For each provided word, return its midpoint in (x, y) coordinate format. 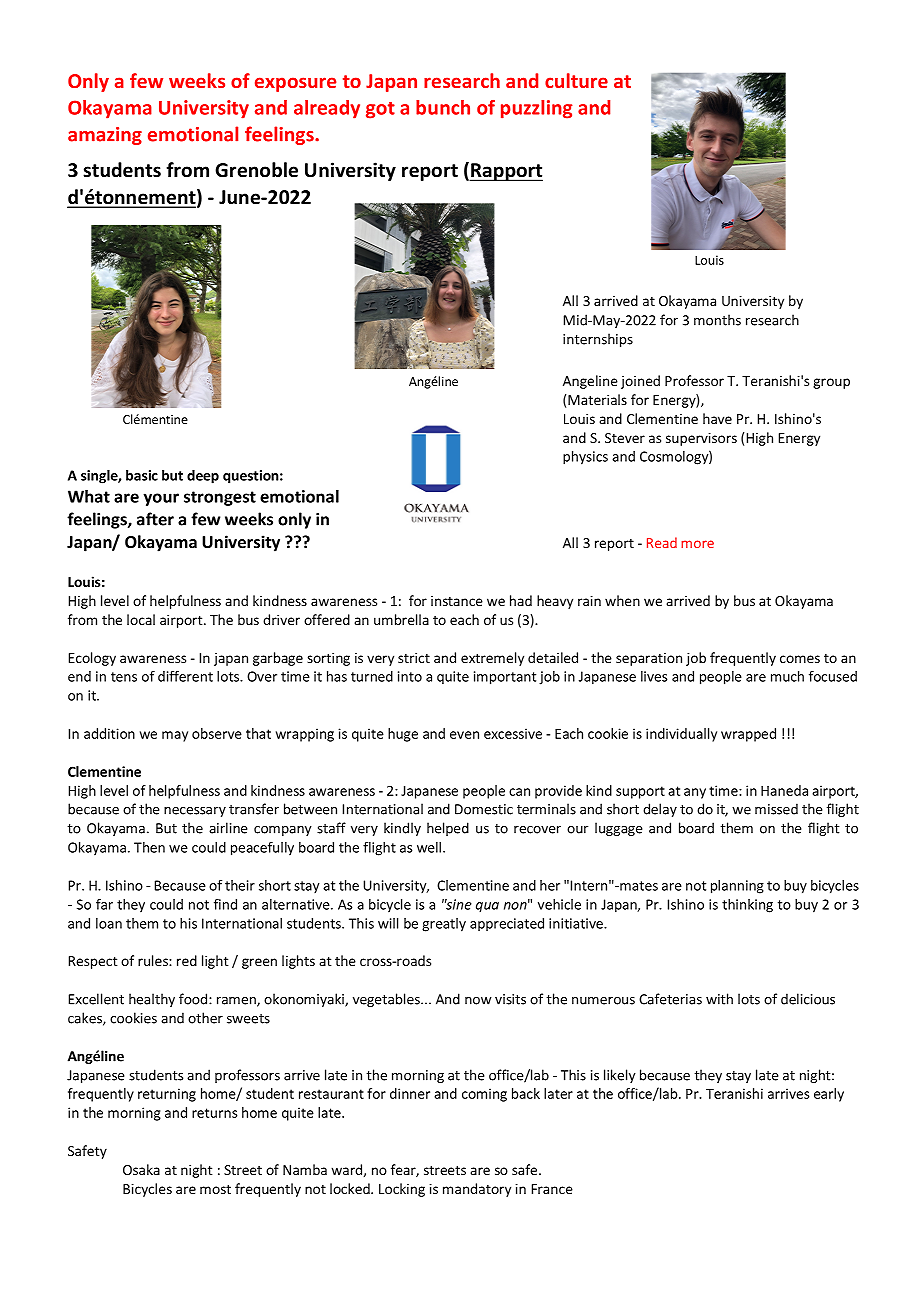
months (717, 320)
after (155, 519)
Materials (597, 399)
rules (154, 960)
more (697, 544)
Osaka (141, 1169)
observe (217, 733)
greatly (444, 925)
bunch (443, 107)
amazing (105, 136)
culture (576, 80)
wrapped (748, 735)
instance (457, 601)
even (464, 735)
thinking (747, 906)
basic (142, 475)
